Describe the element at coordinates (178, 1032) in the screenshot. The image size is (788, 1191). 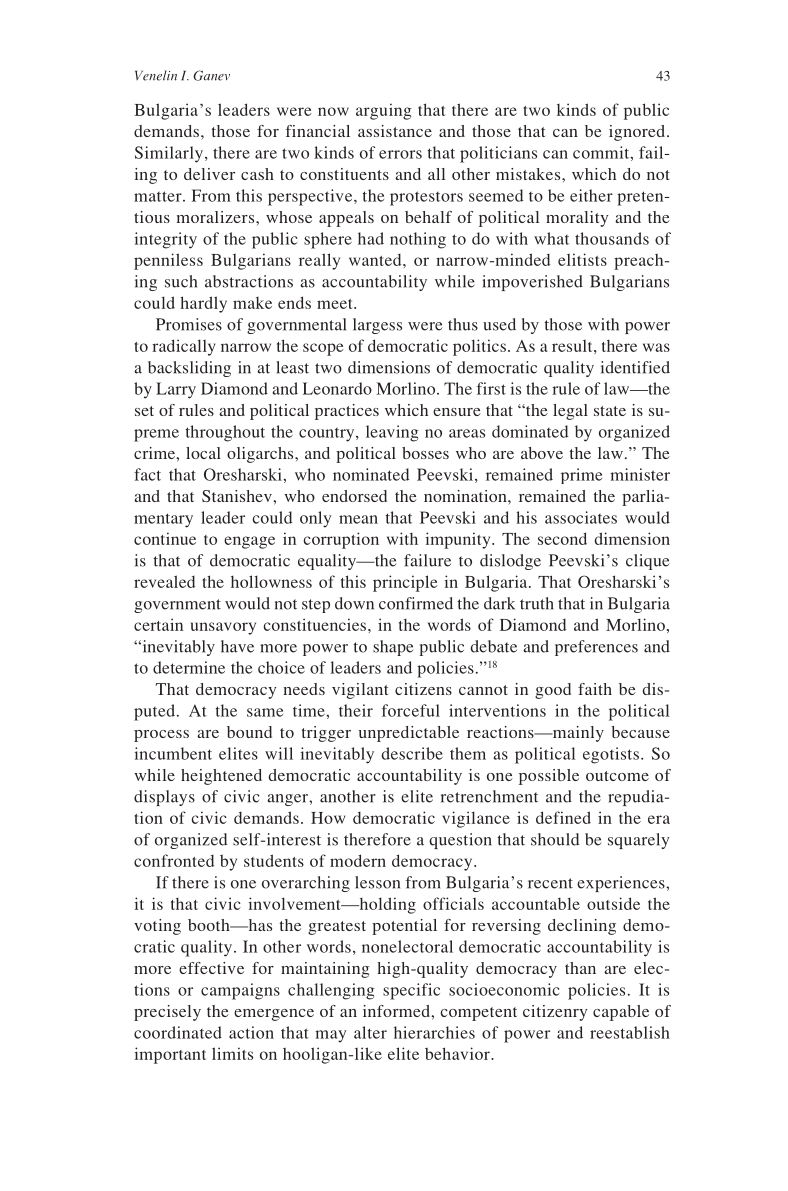
I see `coordinated` at that location.
